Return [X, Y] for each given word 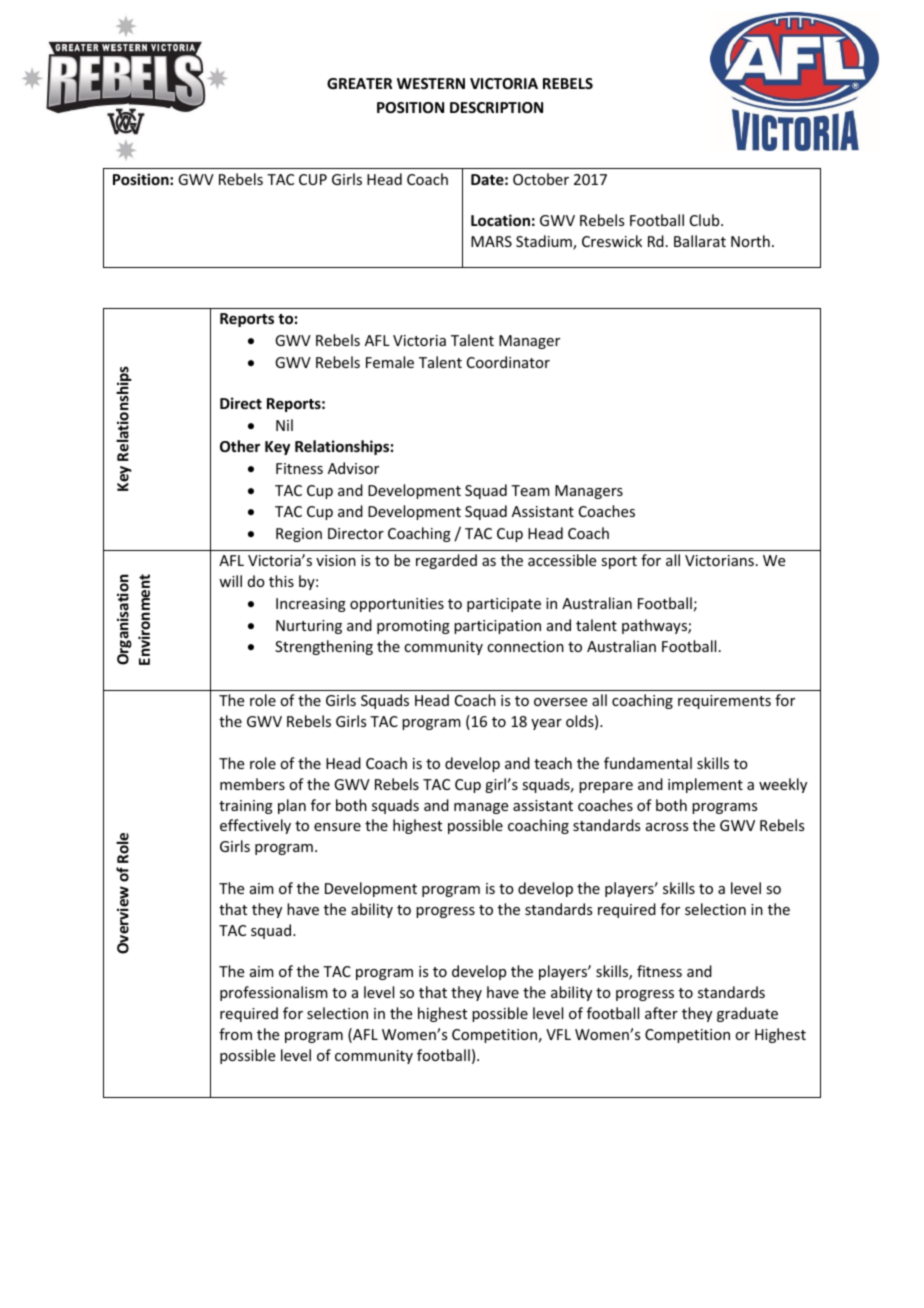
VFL [558, 1034]
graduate [747, 1014]
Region [299, 535]
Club [706, 220]
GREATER [359, 83]
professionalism [274, 993]
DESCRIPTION [496, 107]
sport [619, 562]
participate [504, 605]
